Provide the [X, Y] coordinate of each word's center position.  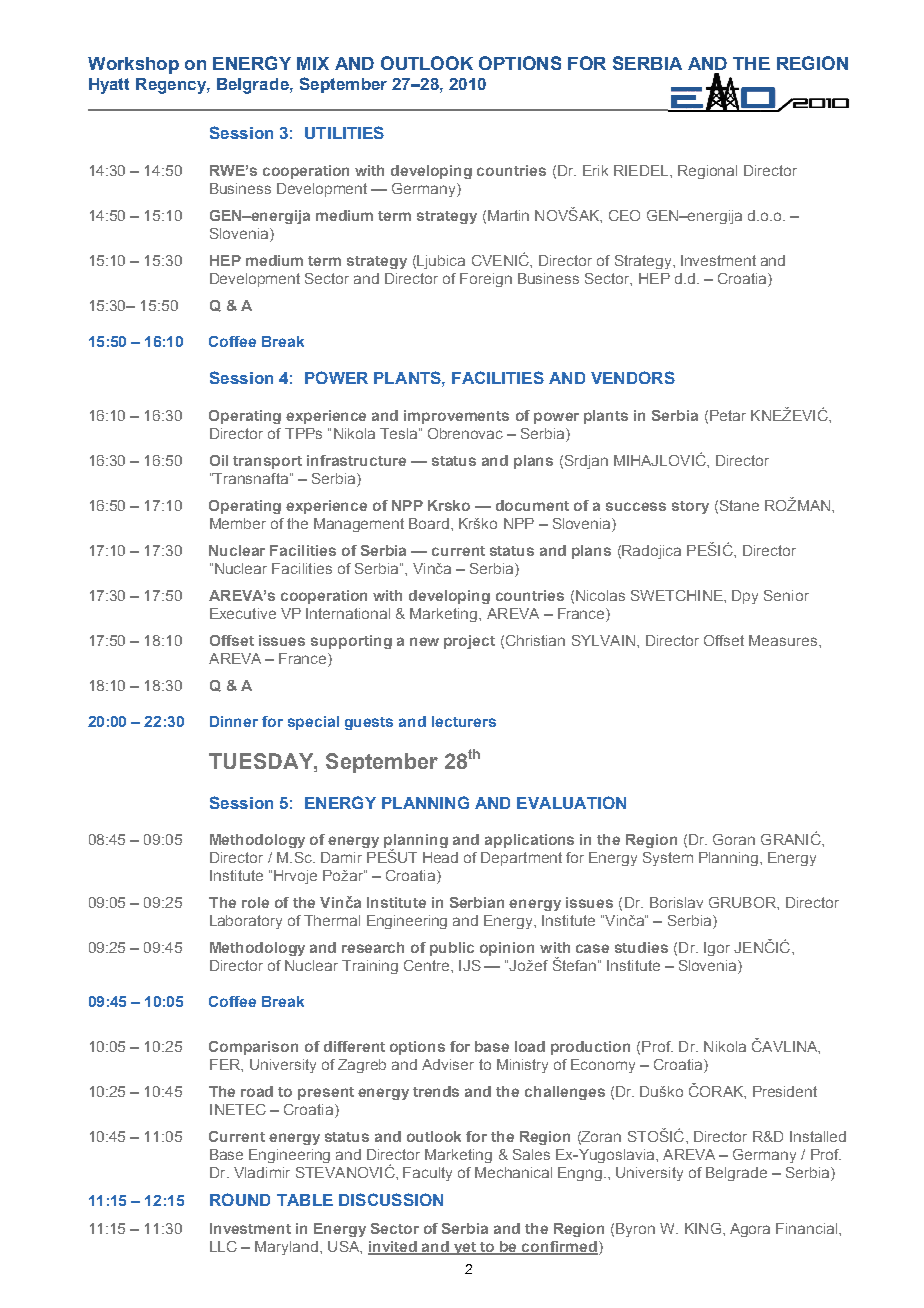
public [452, 949]
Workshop [133, 65]
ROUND [240, 1199]
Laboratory [246, 922]
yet [465, 1248]
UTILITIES [344, 132]
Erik [595, 170]
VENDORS [633, 377]
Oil [219, 460]
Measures [783, 640]
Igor [717, 949]
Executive [243, 613]
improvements [456, 417]
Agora [750, 1230]
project [469, 642]
